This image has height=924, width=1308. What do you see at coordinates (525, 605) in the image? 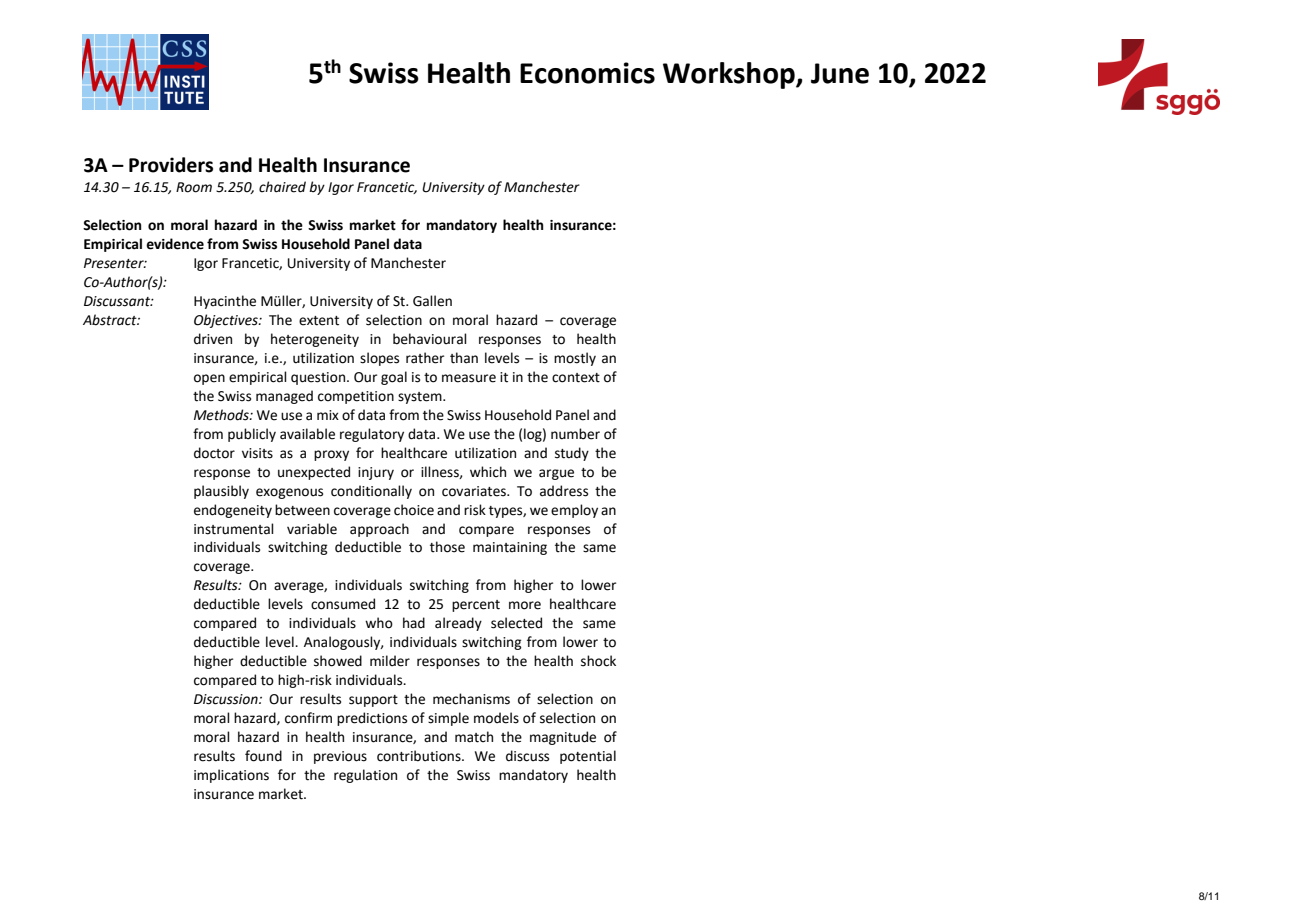
I see `more` at bounding box center [525, 605].
